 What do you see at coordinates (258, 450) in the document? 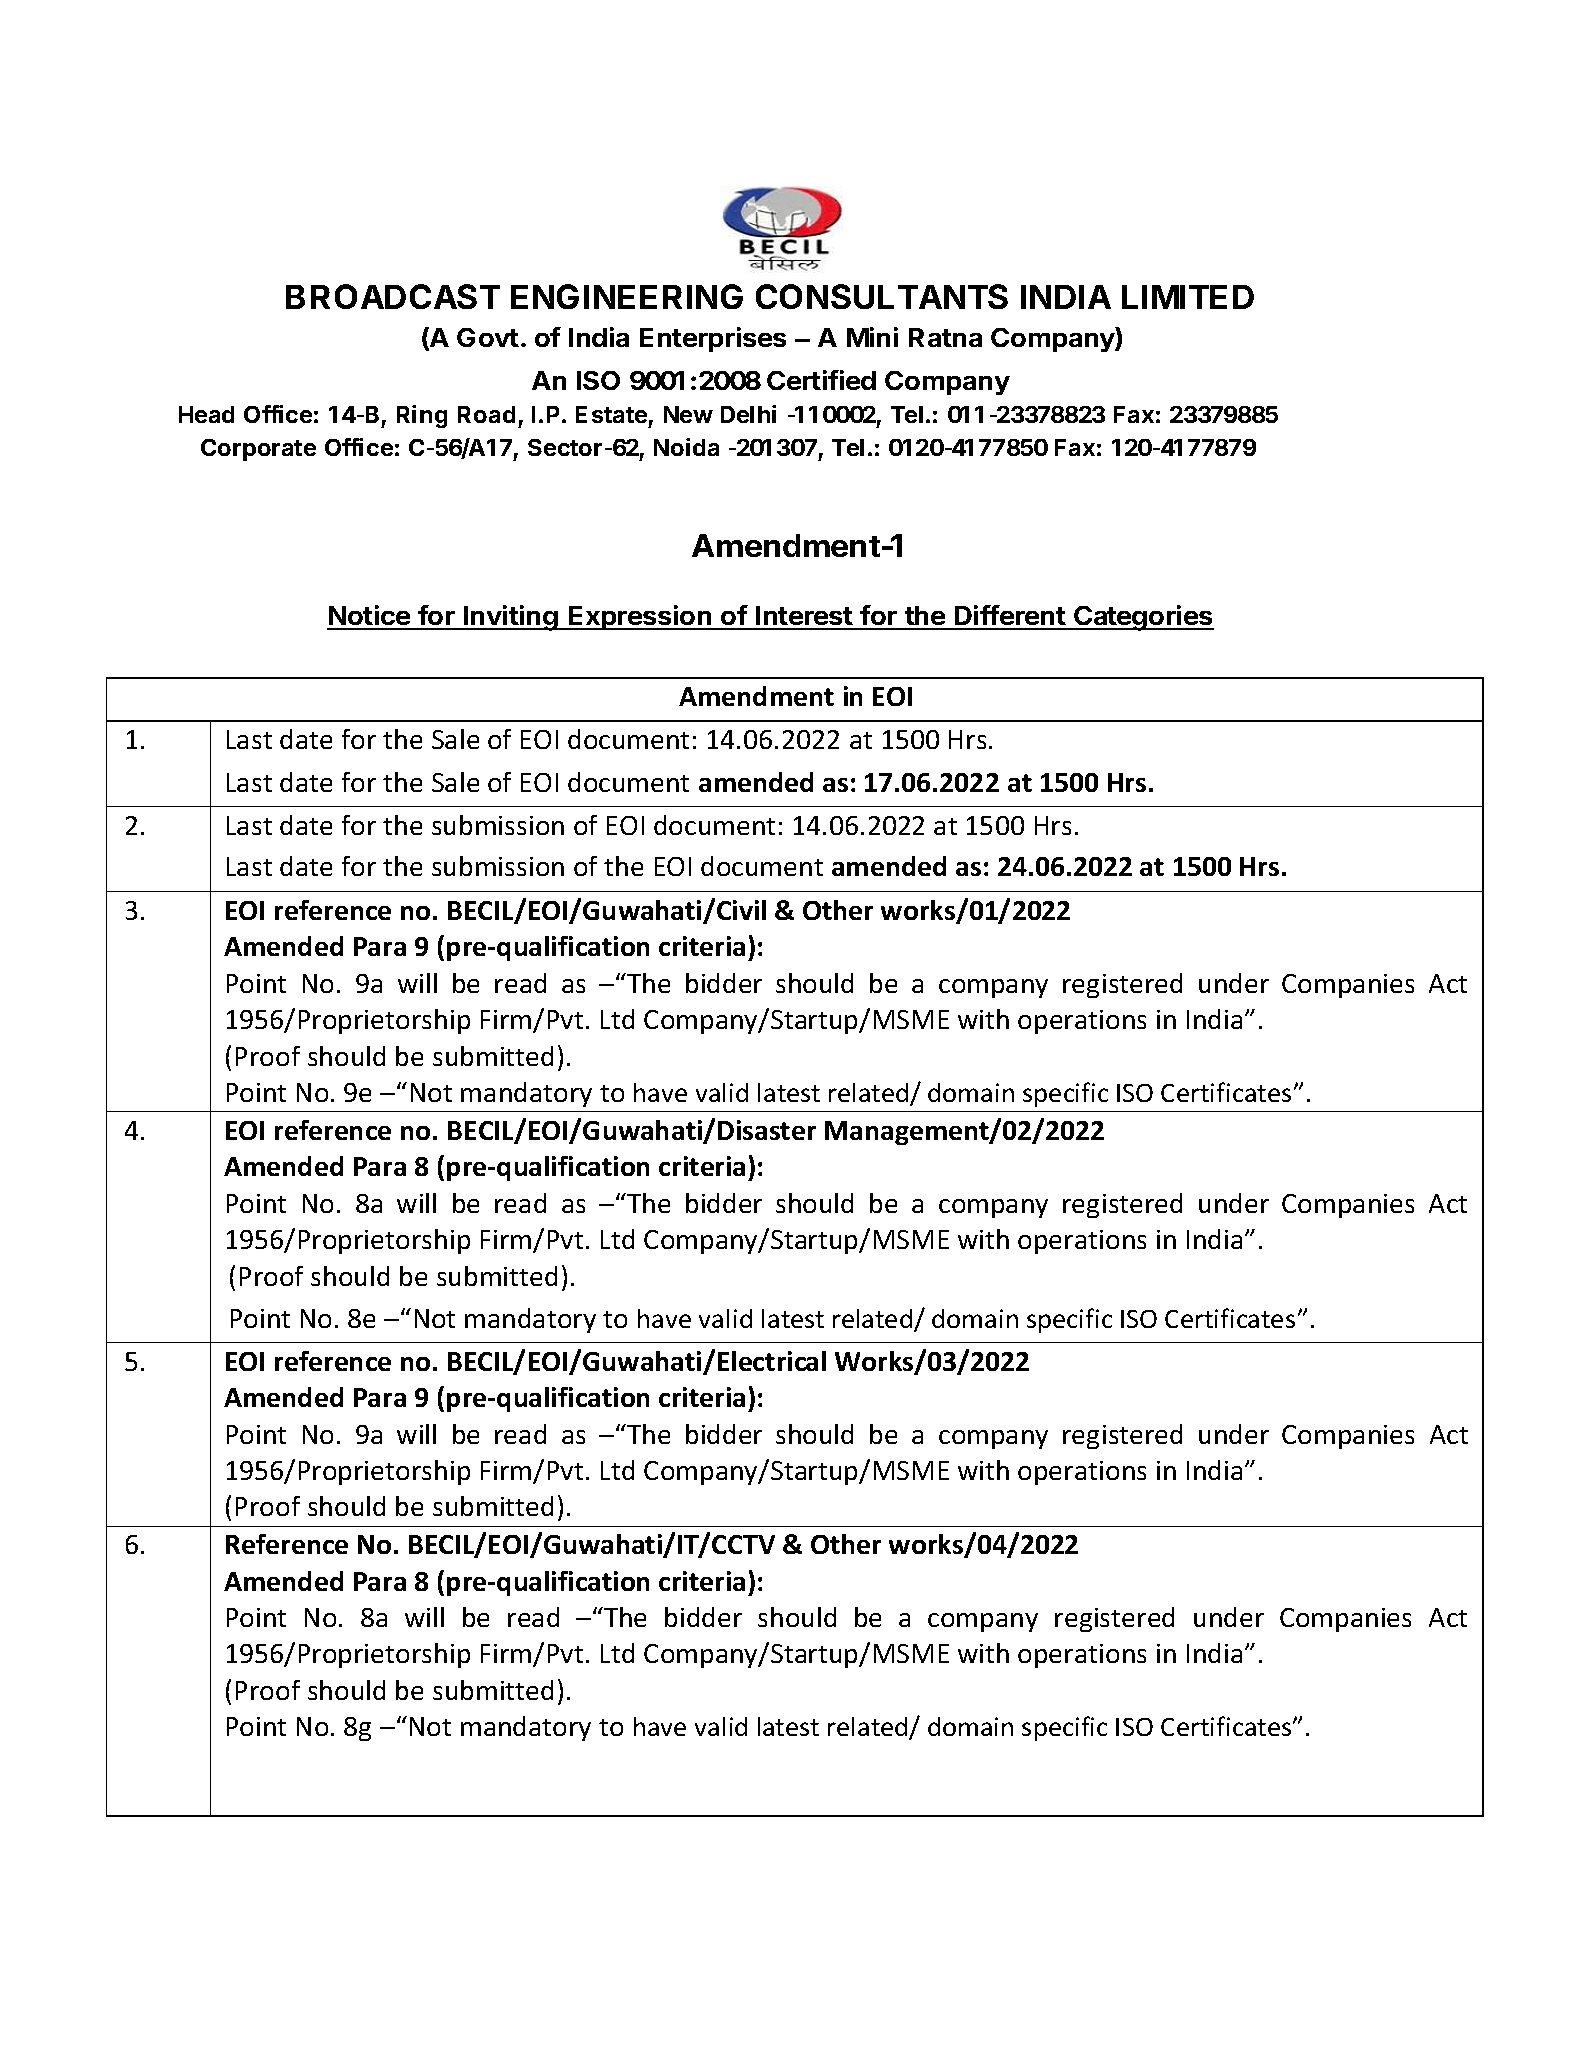
I see `Corporate` at bounding box center [258, 450].
